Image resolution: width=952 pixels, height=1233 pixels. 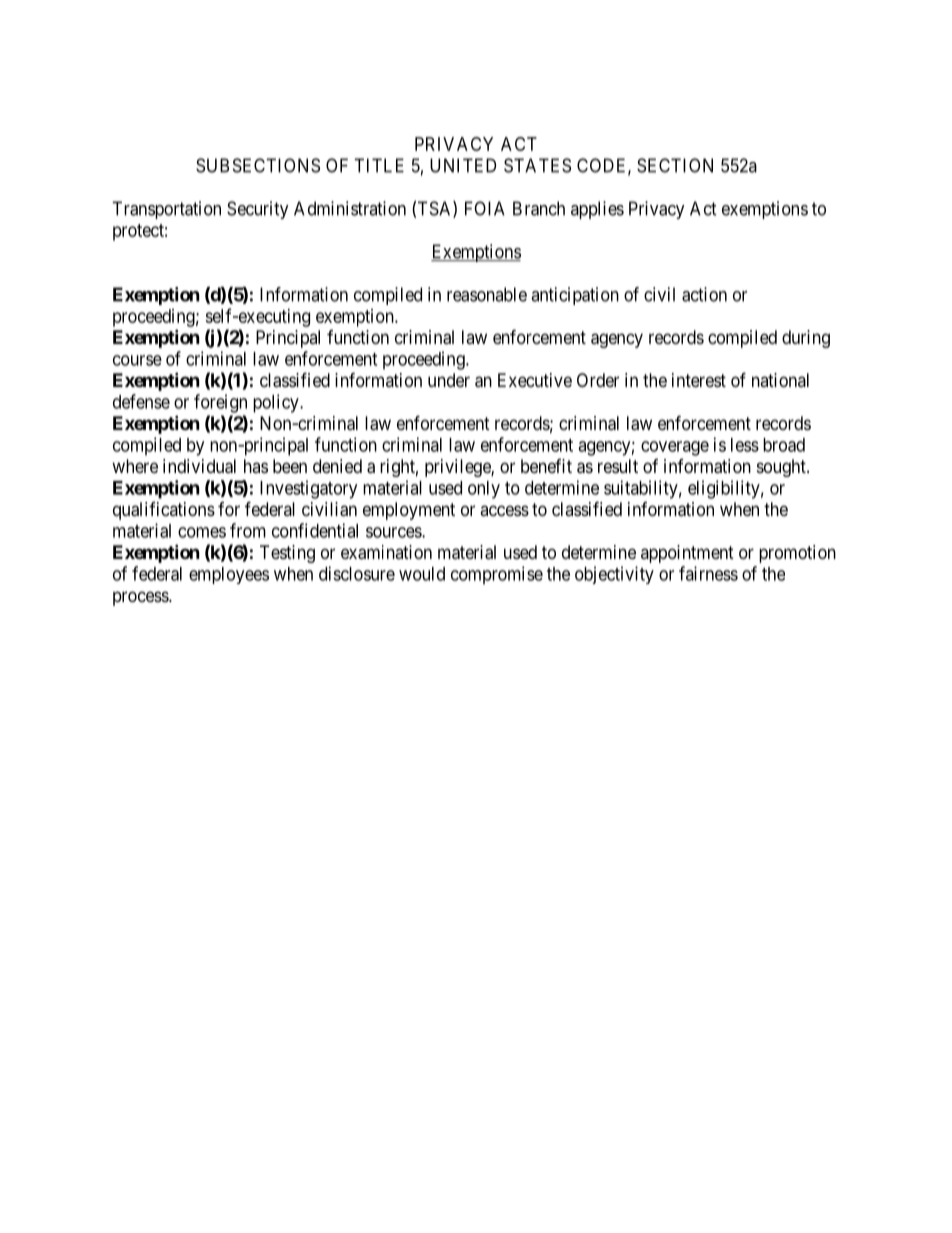 What do you see at coordinates (597, 210) in the image?
I see `applies` at bounding box center [597, 210].
